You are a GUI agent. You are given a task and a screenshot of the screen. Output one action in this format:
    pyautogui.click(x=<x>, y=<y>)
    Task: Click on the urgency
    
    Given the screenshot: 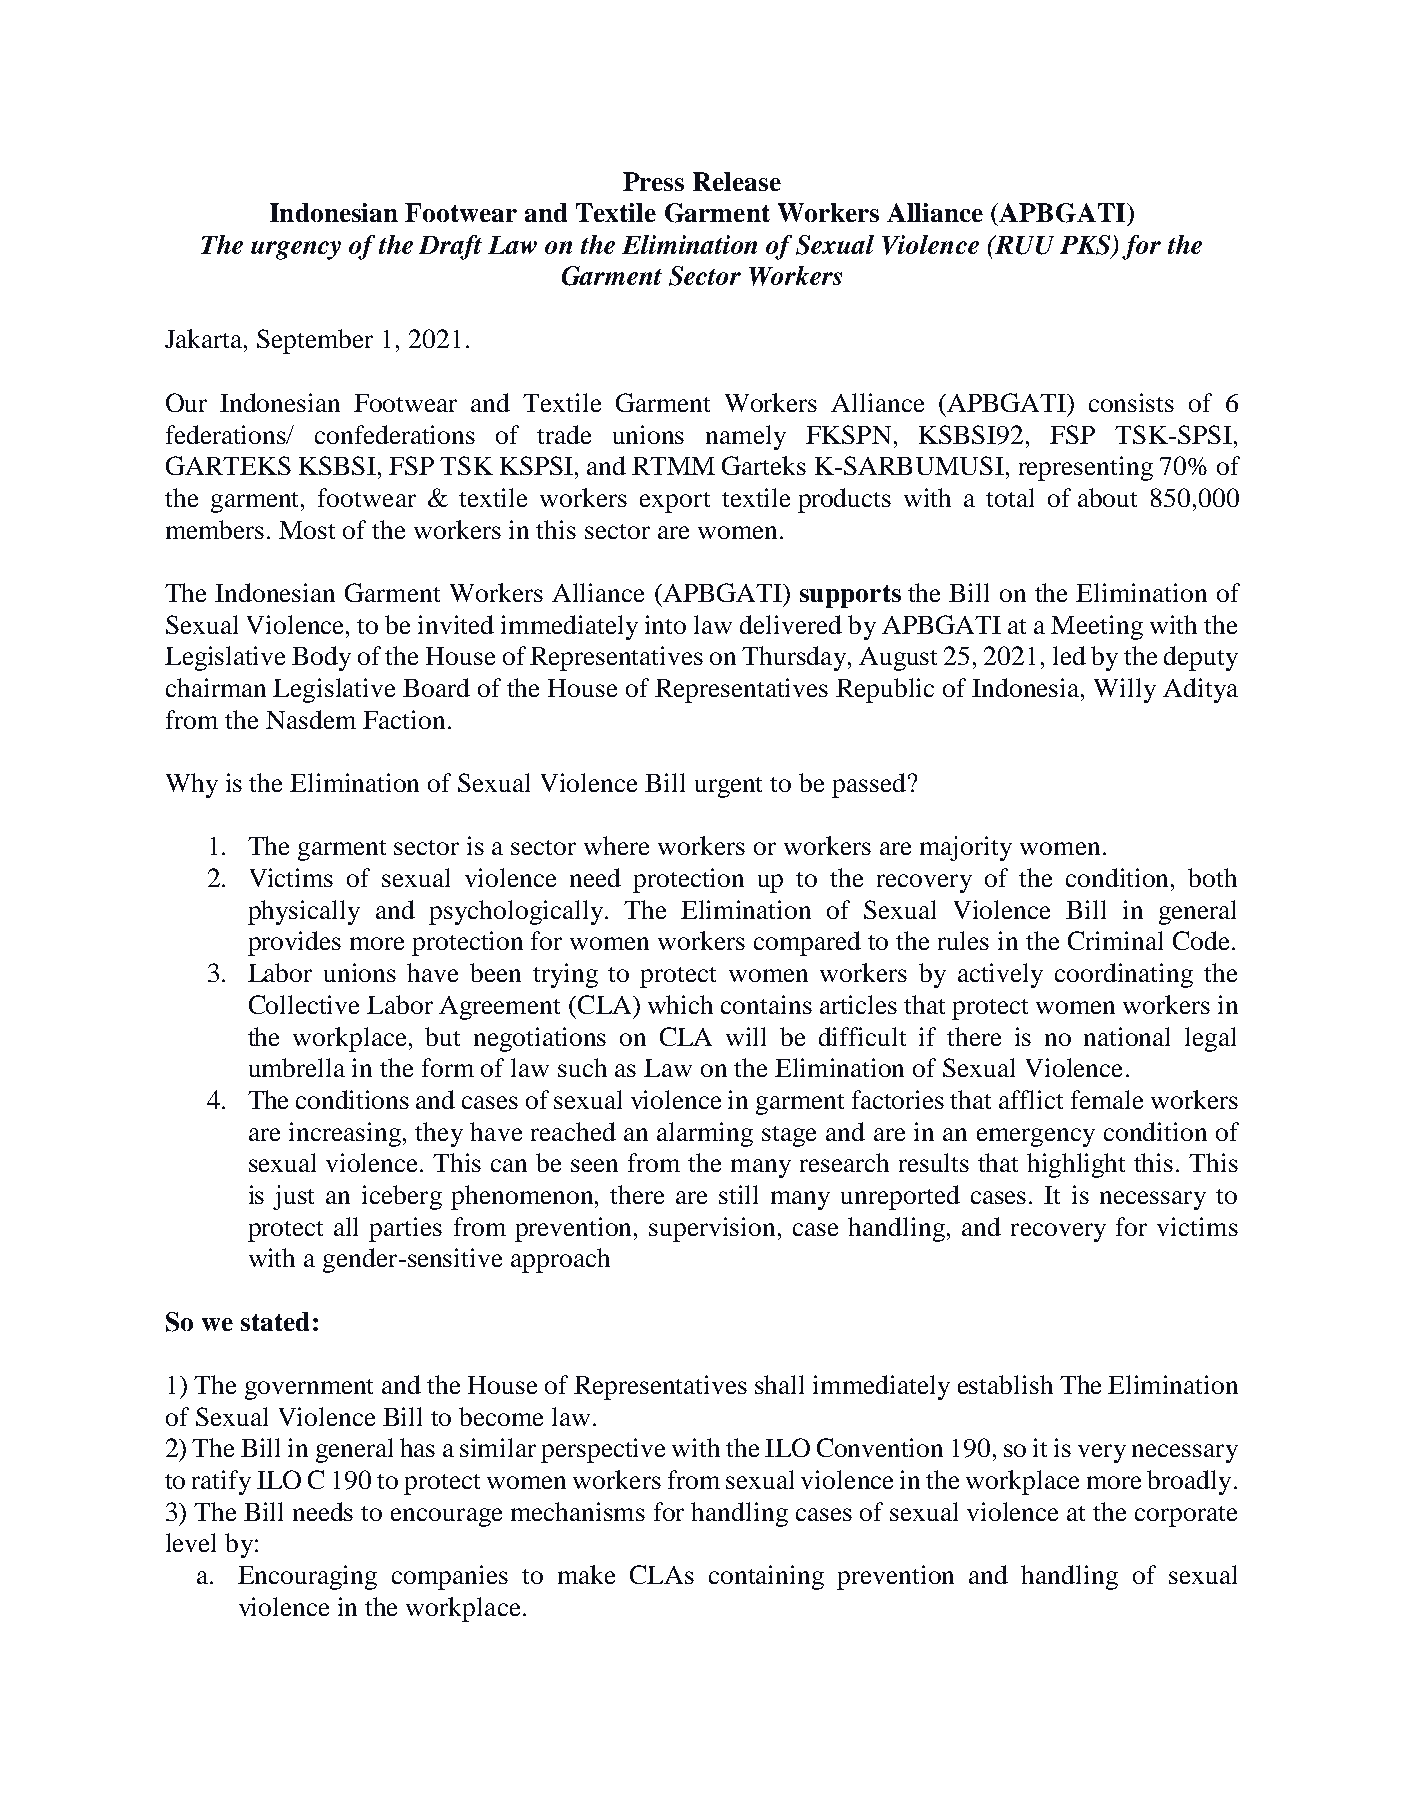 What is the action you would take?
    pyautogui.click(x=296, y=250)
